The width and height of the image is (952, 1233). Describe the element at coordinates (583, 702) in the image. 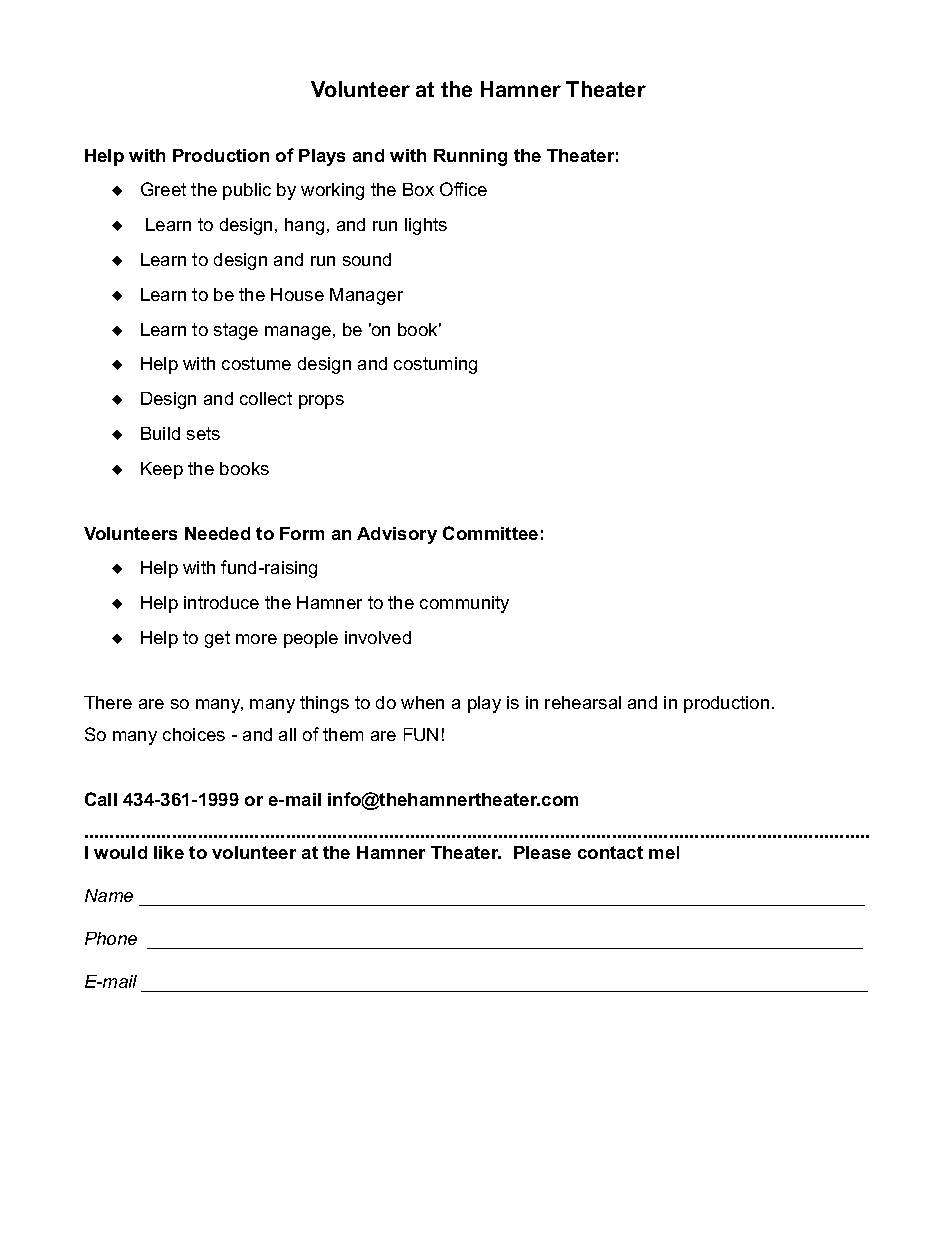

I see `rehearsal` at that location.
